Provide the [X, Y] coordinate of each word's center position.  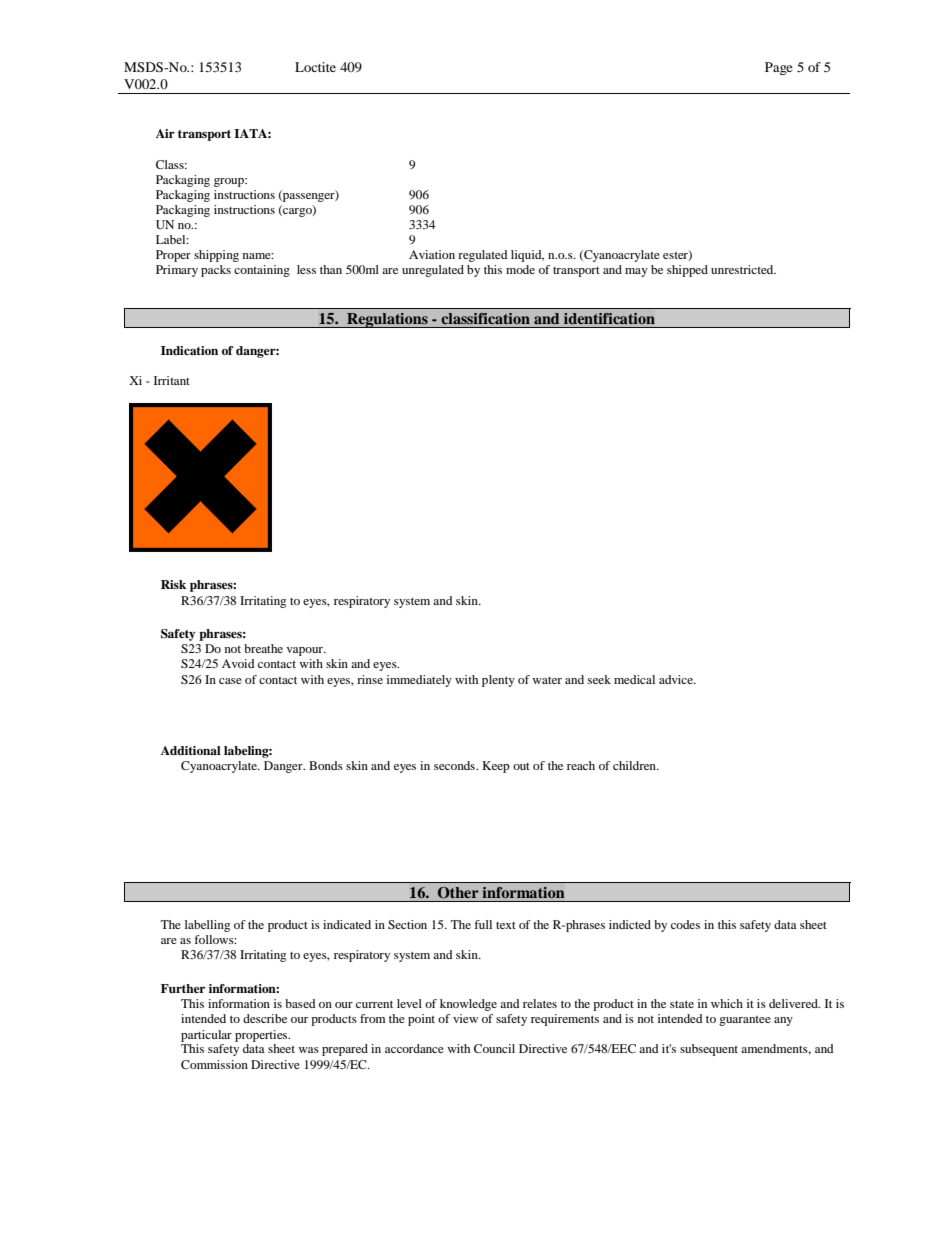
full [483, 924]
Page [779, 68]
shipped [687, 271]
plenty [498, 681]
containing [262, 271]
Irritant [172, 380]
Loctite [315, 67]
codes [685, 924]
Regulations [387, 320]
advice [677, 679]
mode [520, 269]
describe [265, 1018]
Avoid [238, 663]
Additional [191, 750]
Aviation [432, 254]
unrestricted [743, 269]
